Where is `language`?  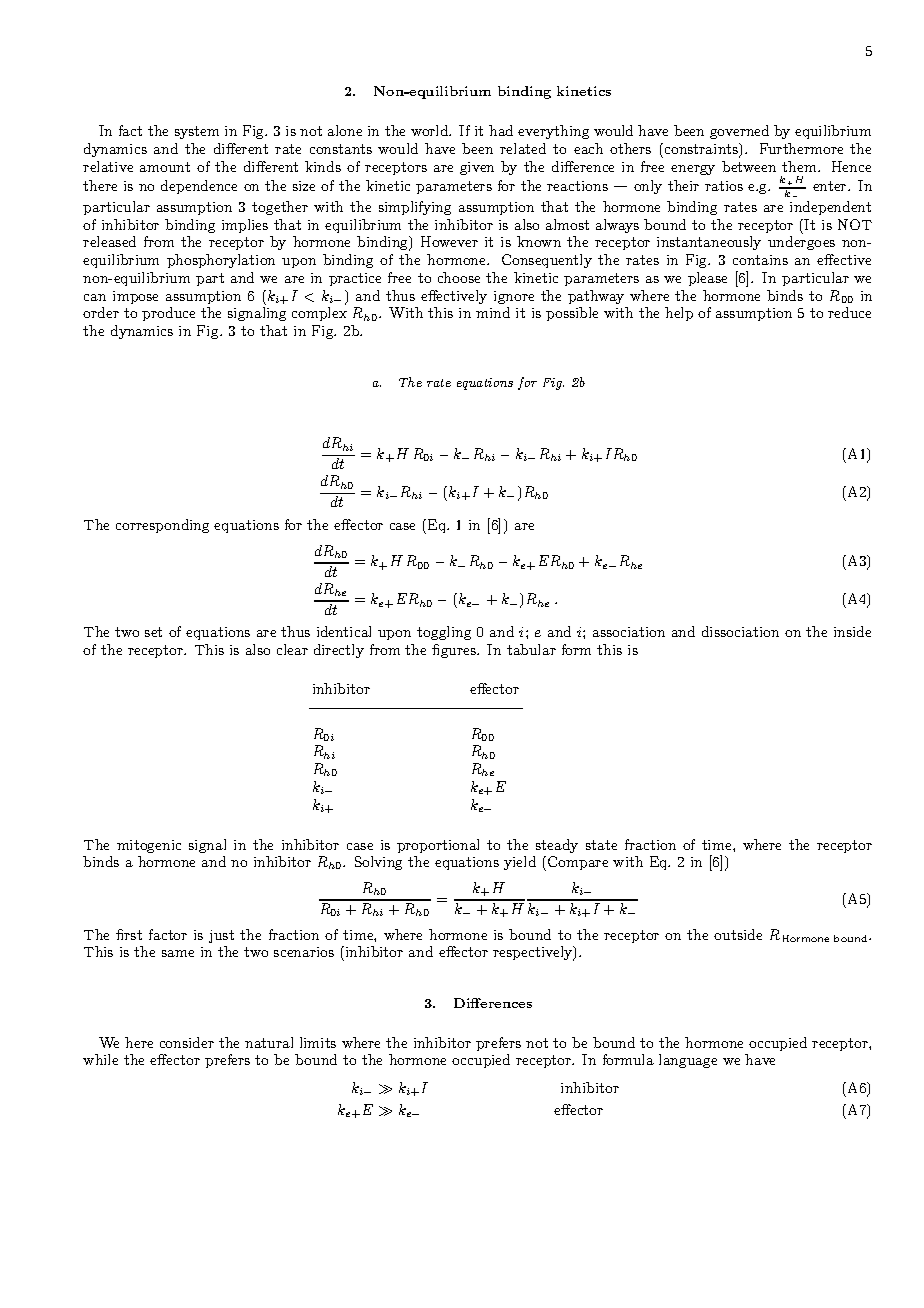 language is located at coordinates (688, 1061).
